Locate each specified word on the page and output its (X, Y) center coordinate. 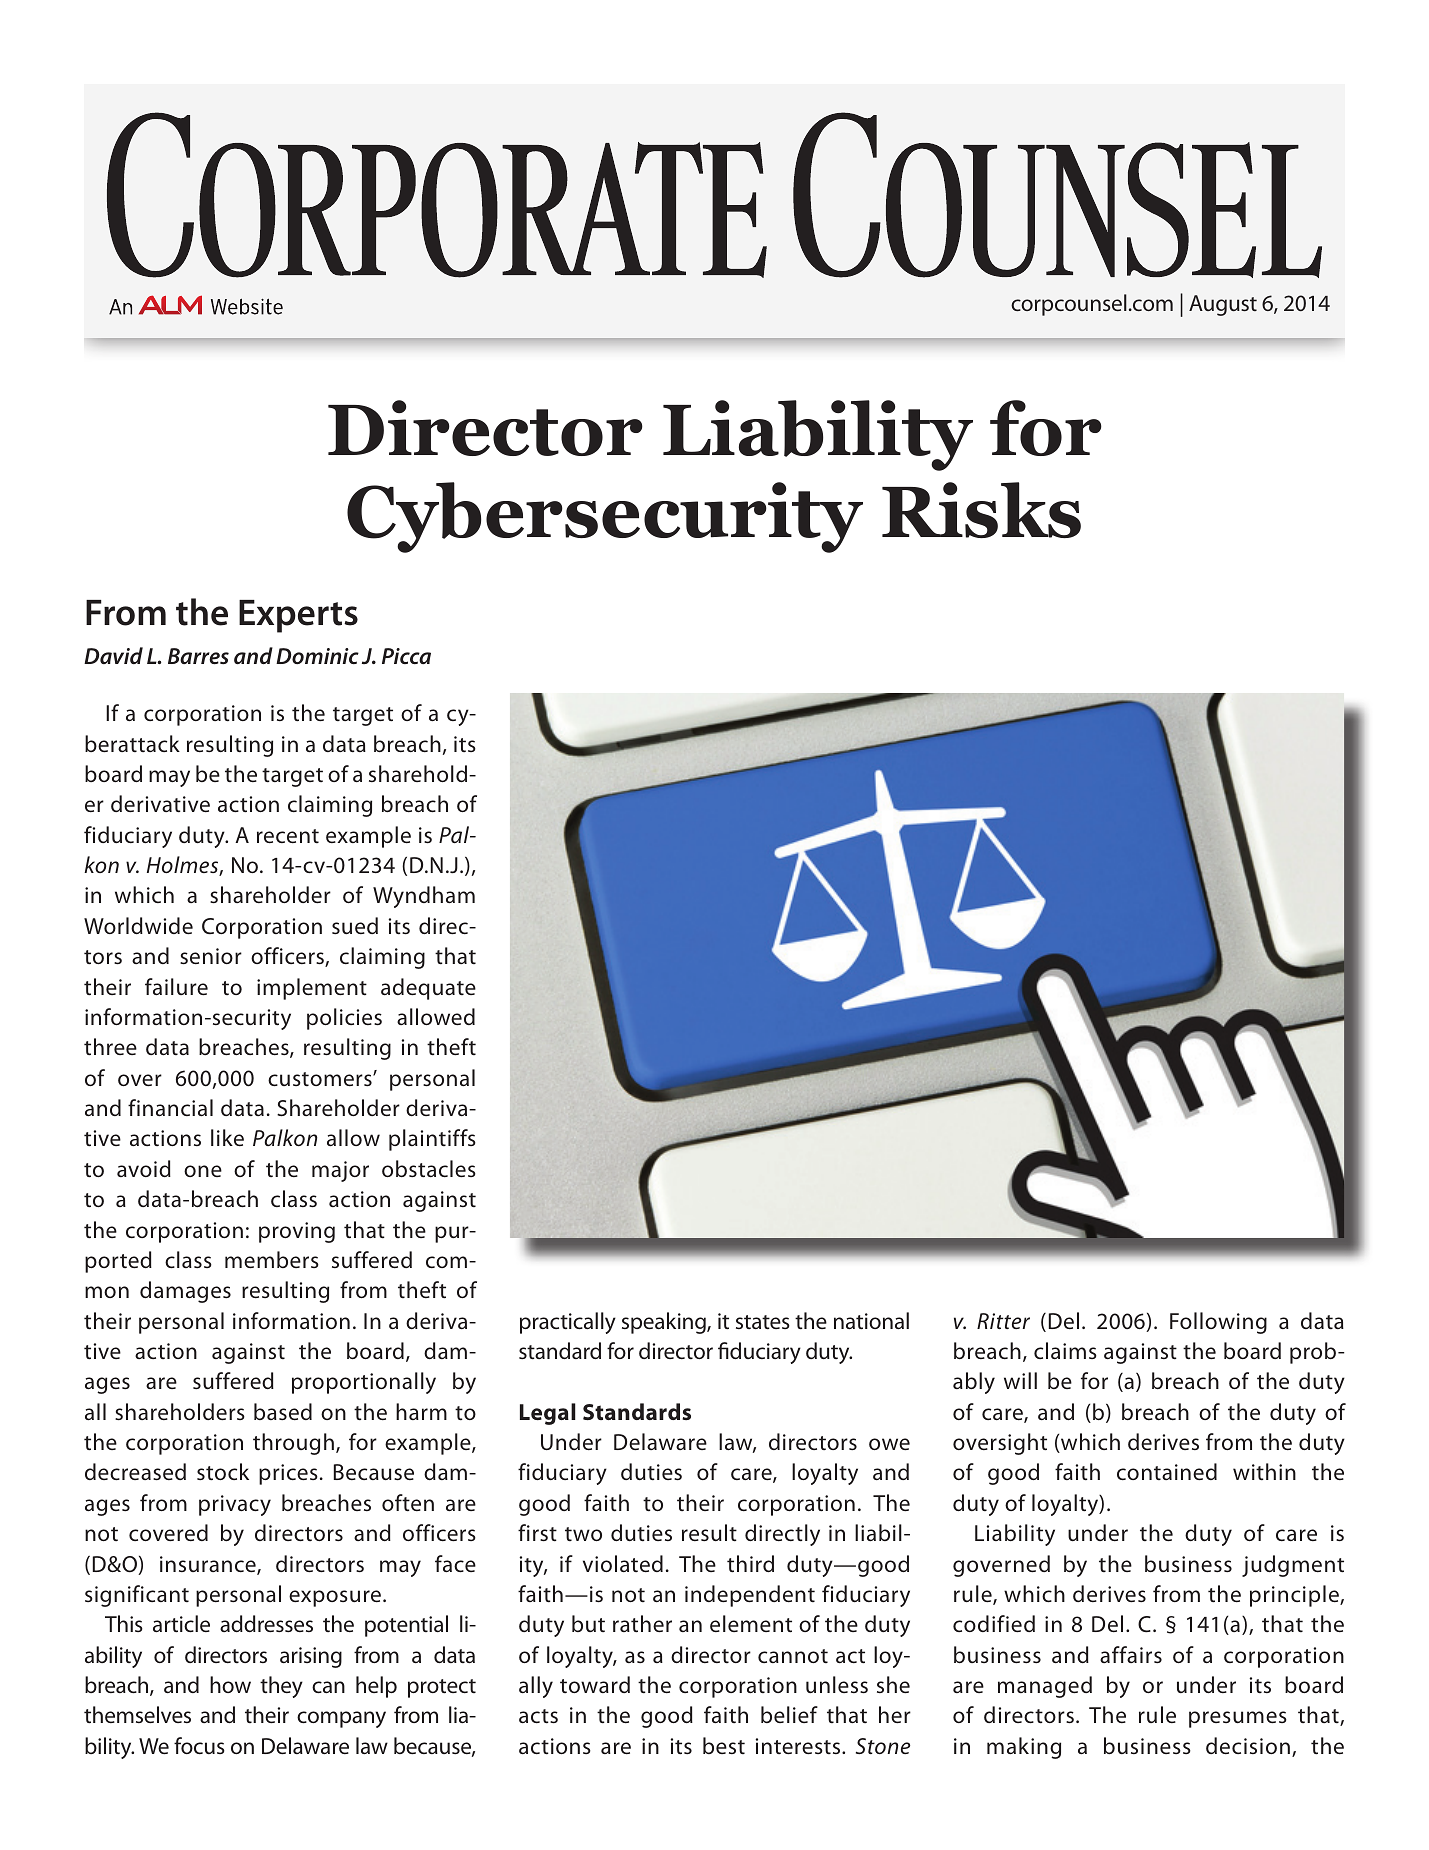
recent (288, 836)
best (724, 1745)
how (230, 1684)
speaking (665, 1323)
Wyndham (424, 897)
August (1223, 305)
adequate (428, 989)
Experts (298, 616)
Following (1218, 1323)
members (272, 1259)
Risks (981, 510)
